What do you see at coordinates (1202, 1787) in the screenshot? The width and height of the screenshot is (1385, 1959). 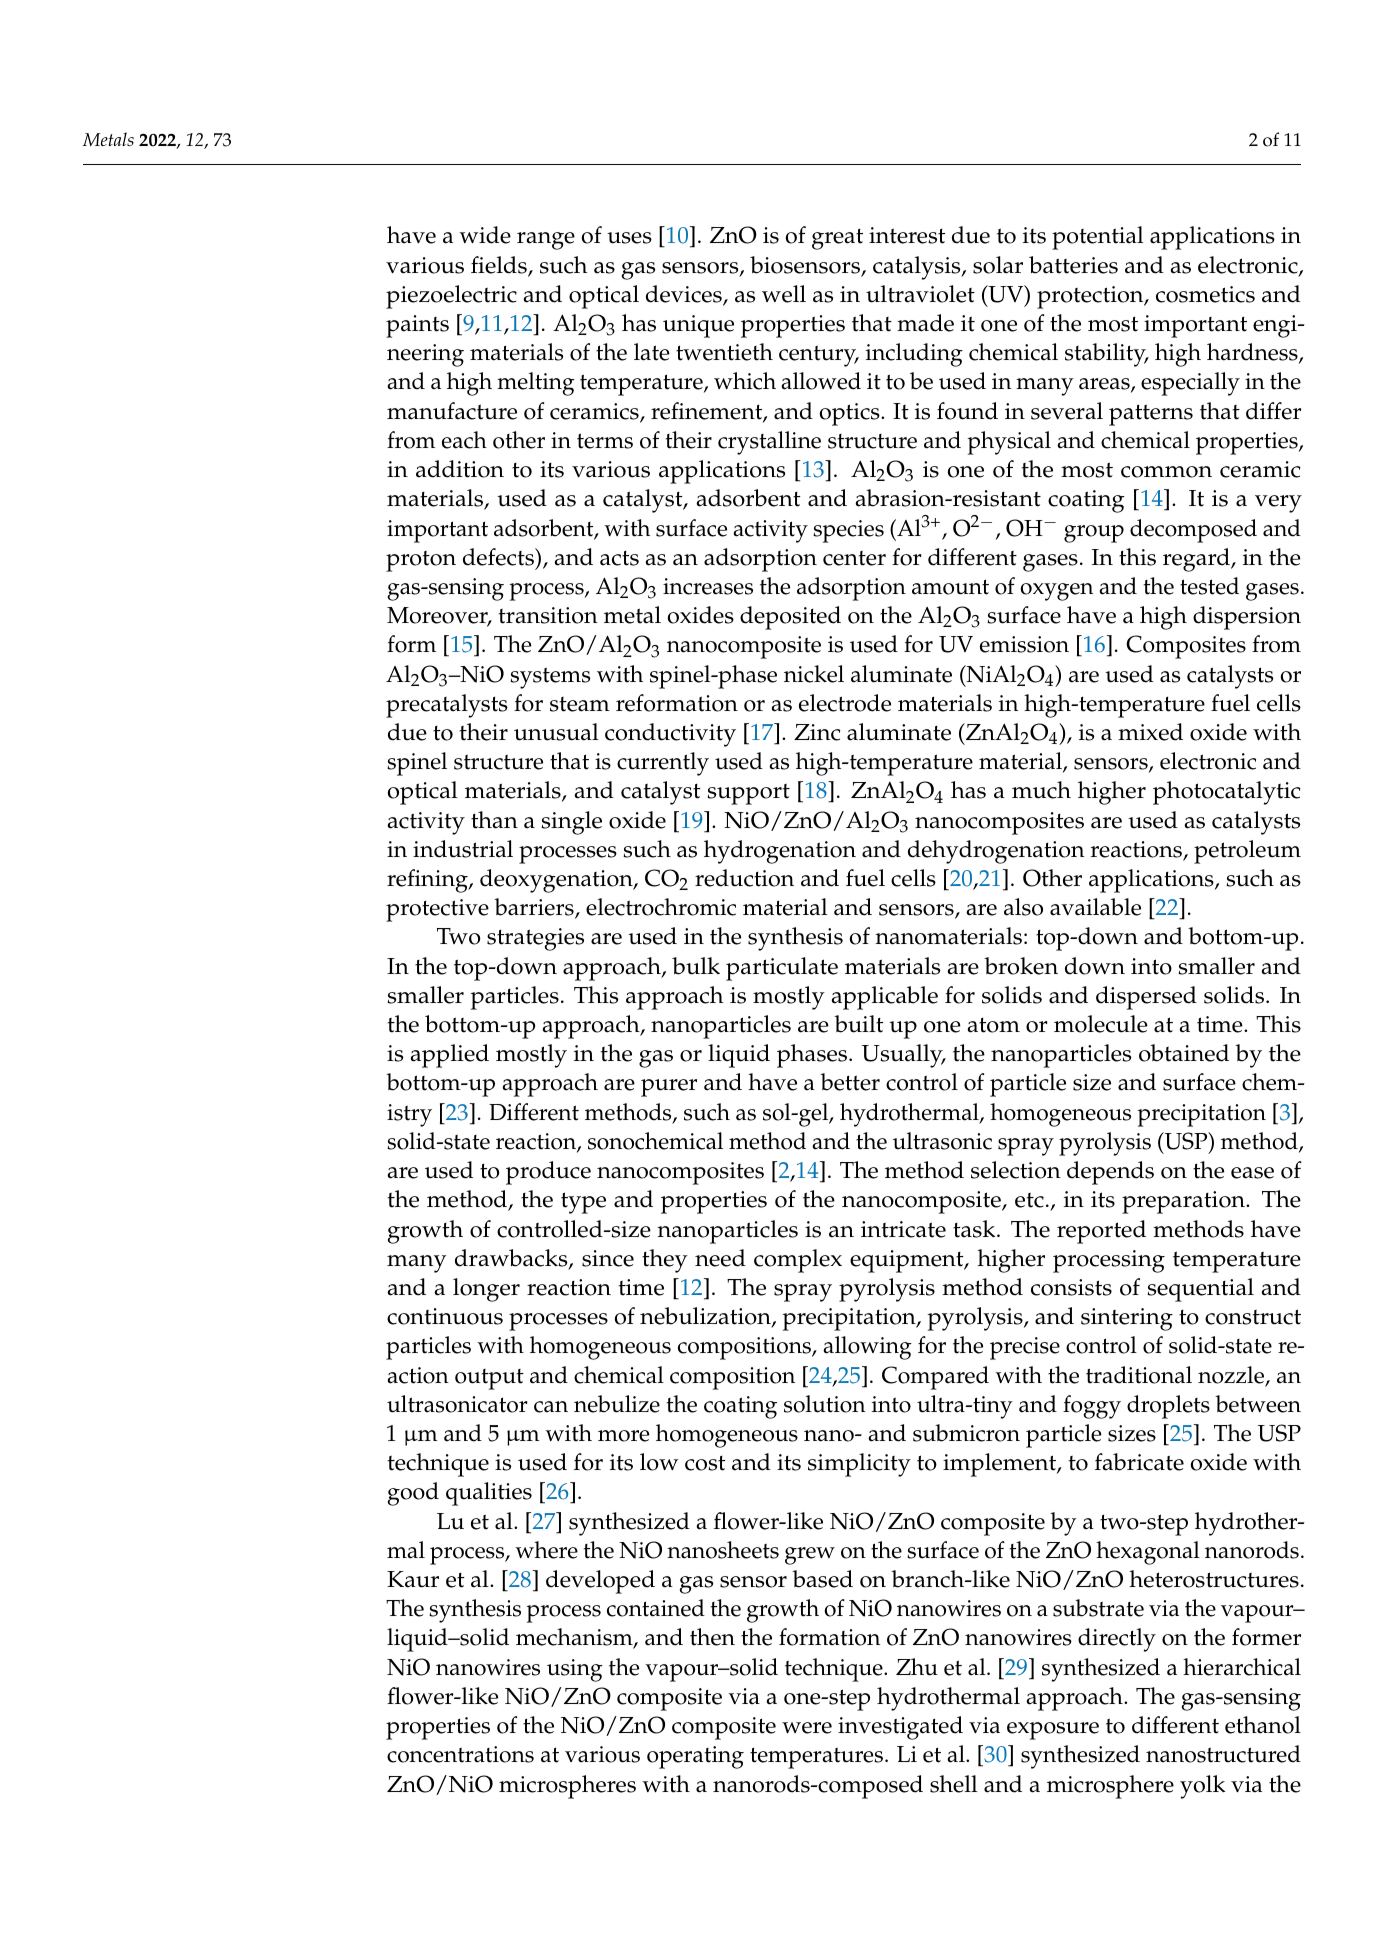 I see `yolk` at bounding box center [1202, 1787].
